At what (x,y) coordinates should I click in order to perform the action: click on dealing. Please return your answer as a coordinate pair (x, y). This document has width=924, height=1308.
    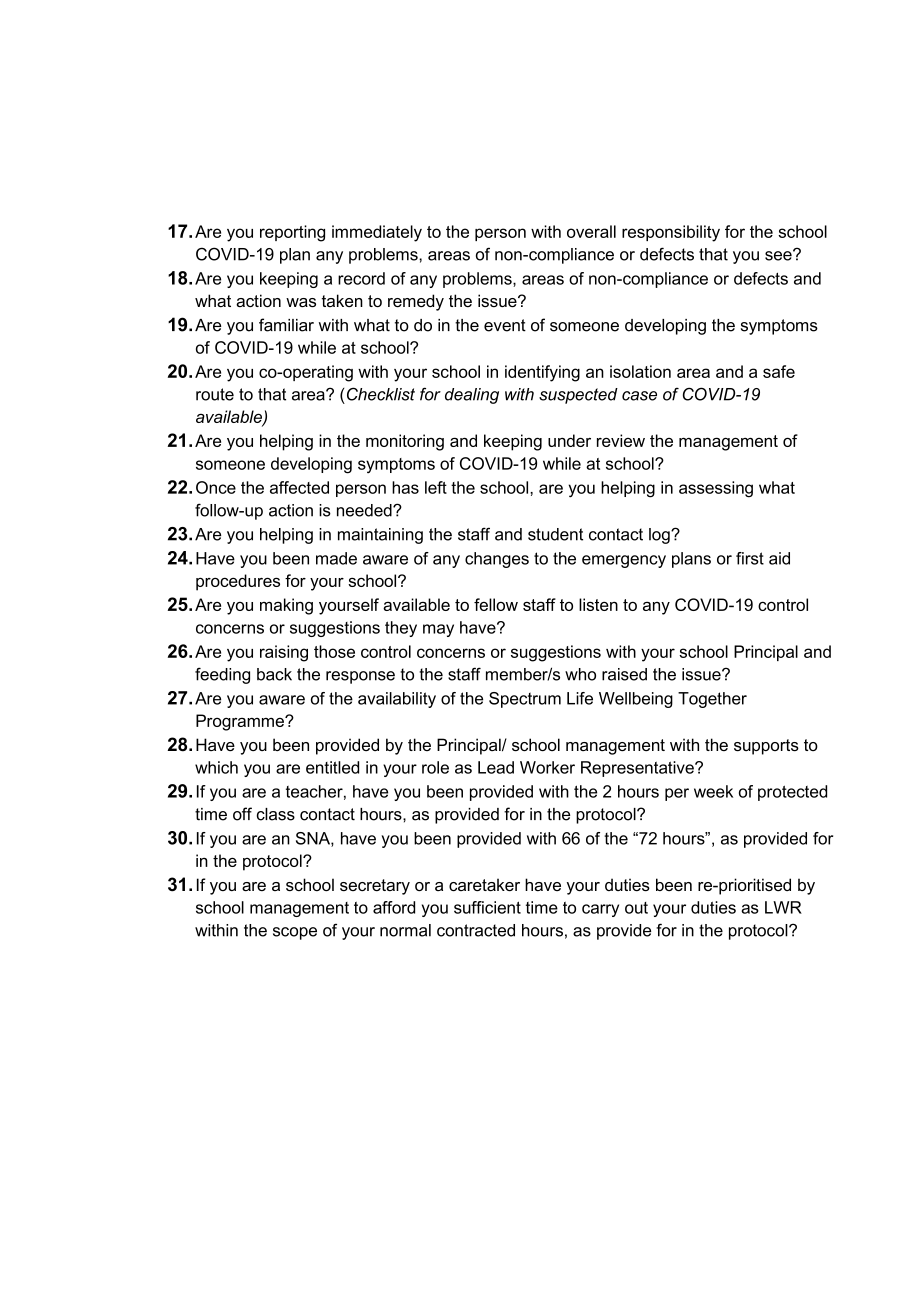
    Looking at the image, I should click on (472, 396).
